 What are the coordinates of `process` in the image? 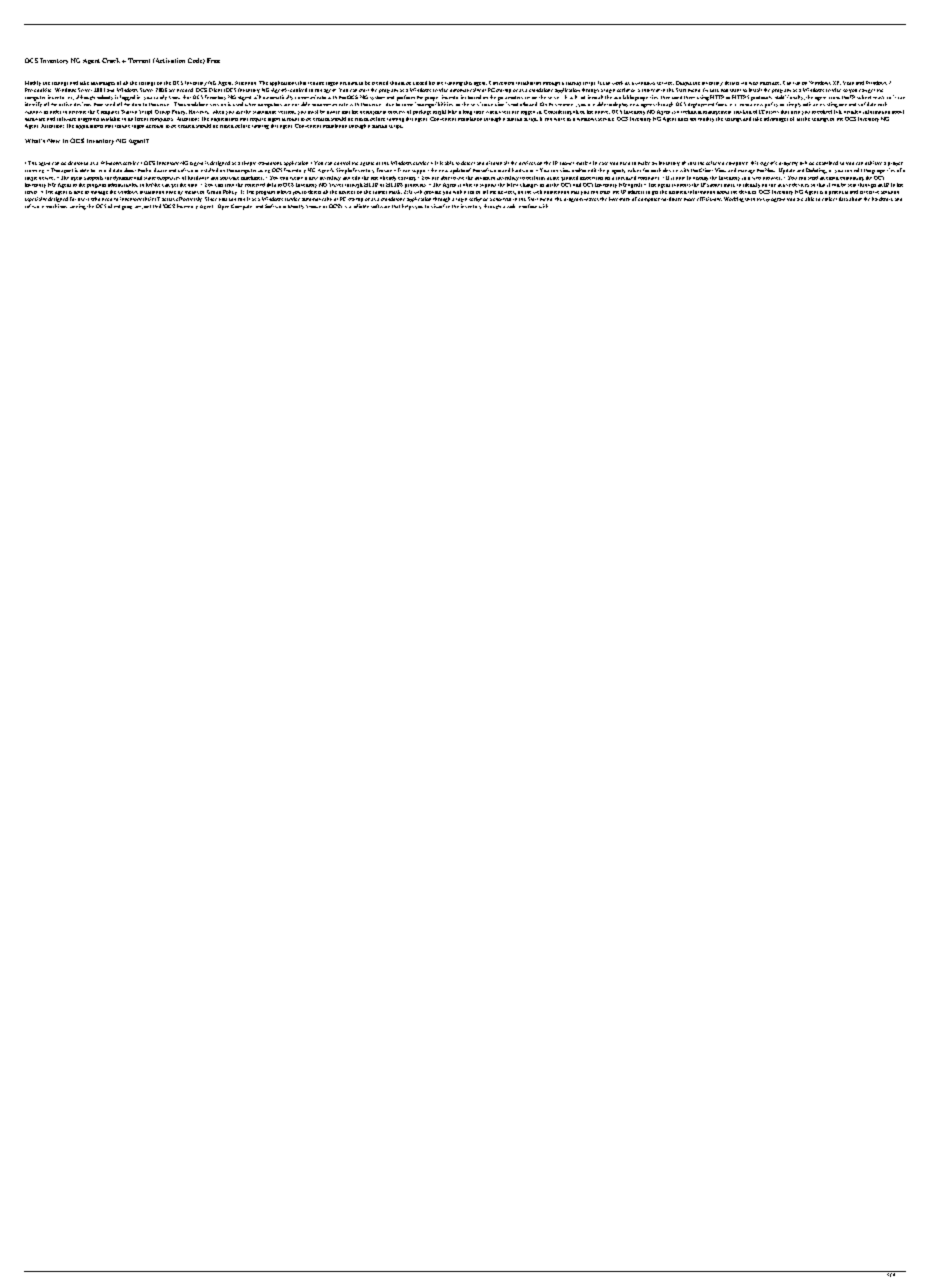 It's located at (396, 112).
